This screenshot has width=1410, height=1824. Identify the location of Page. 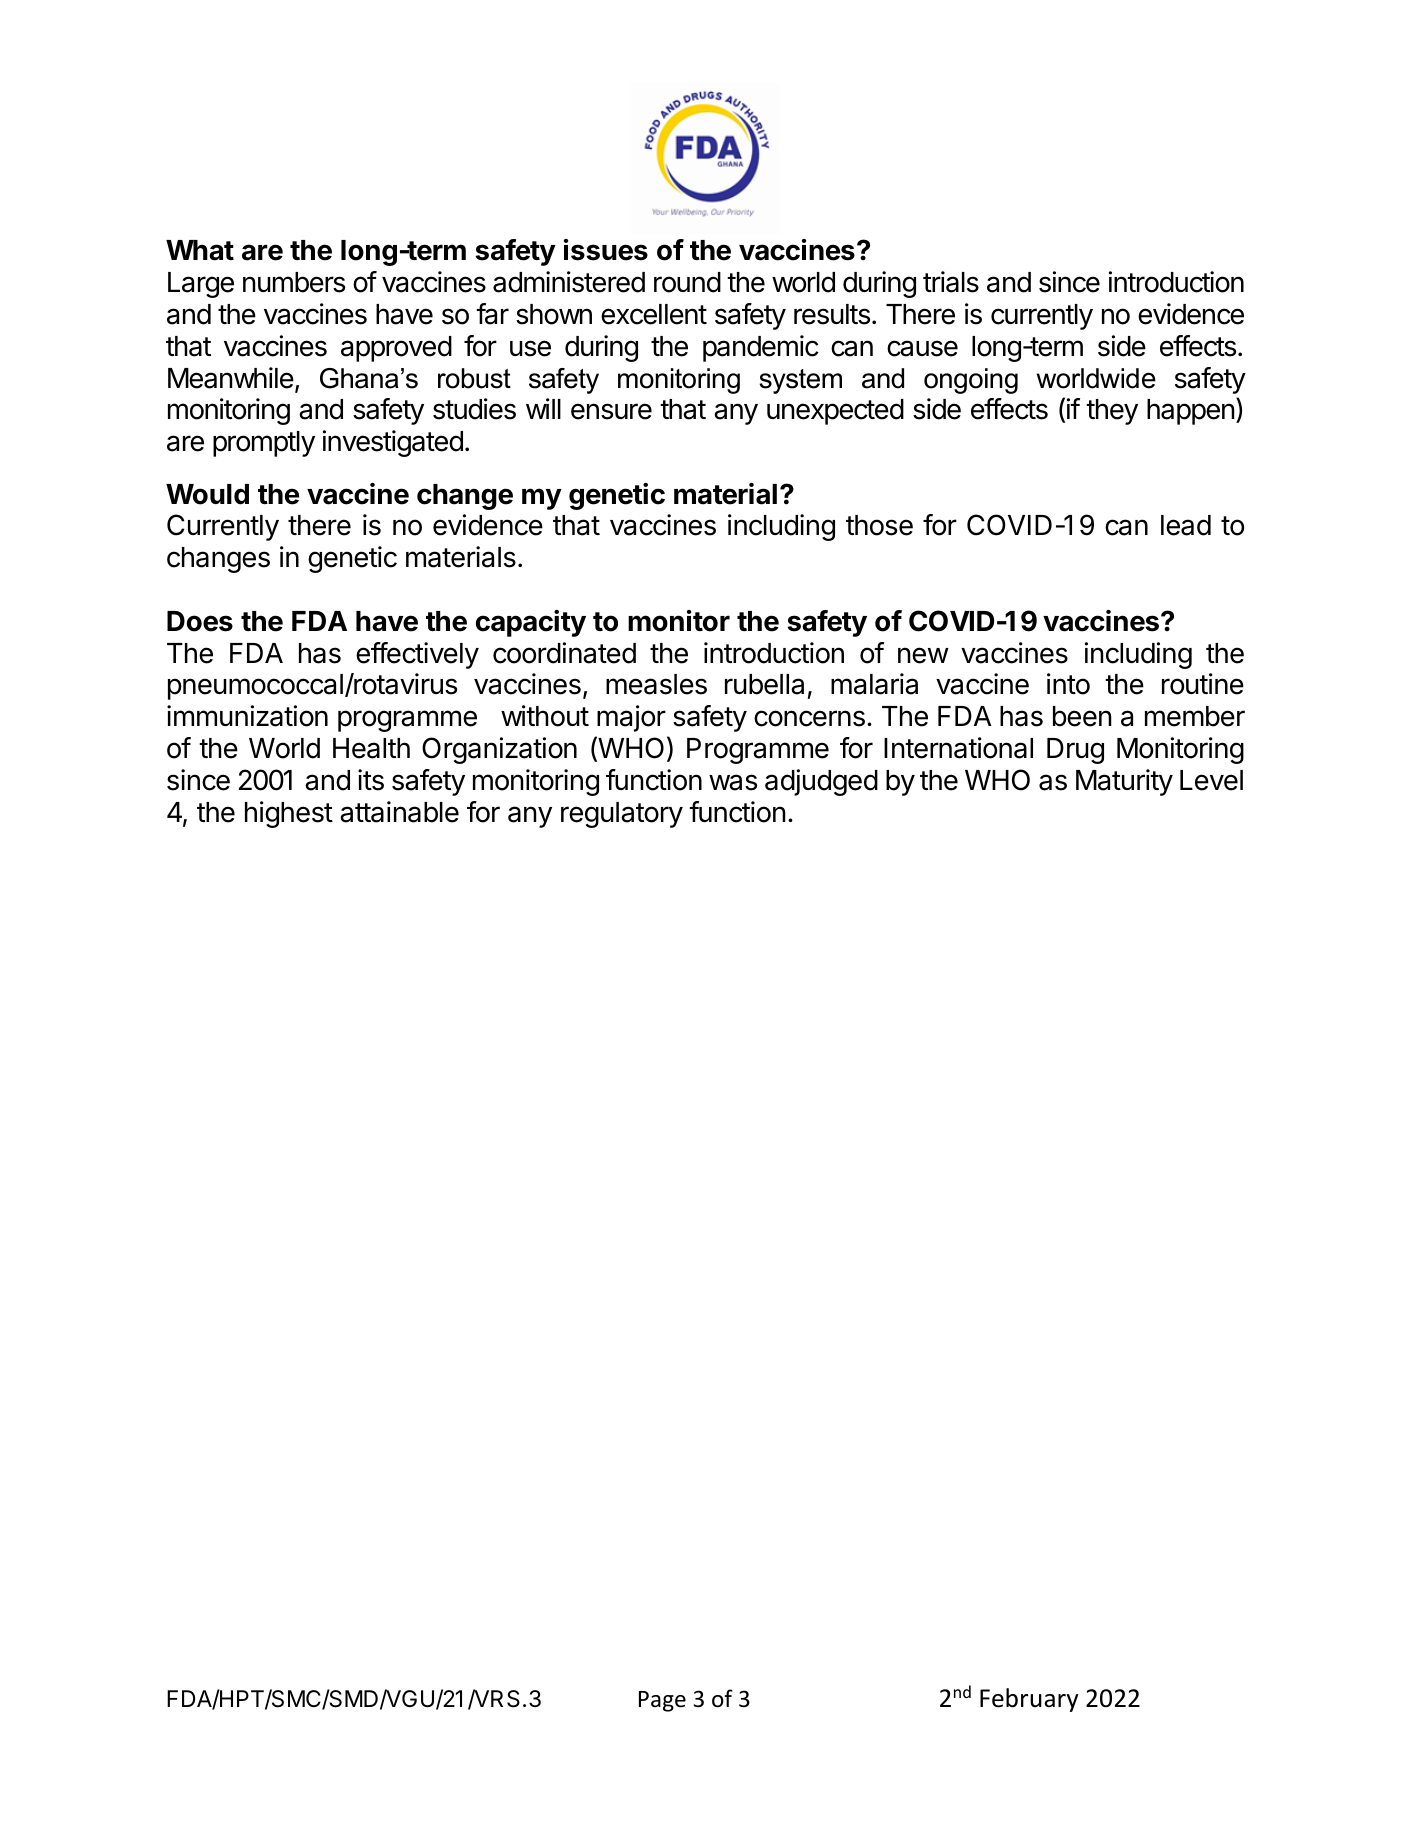
(662, 1701).
